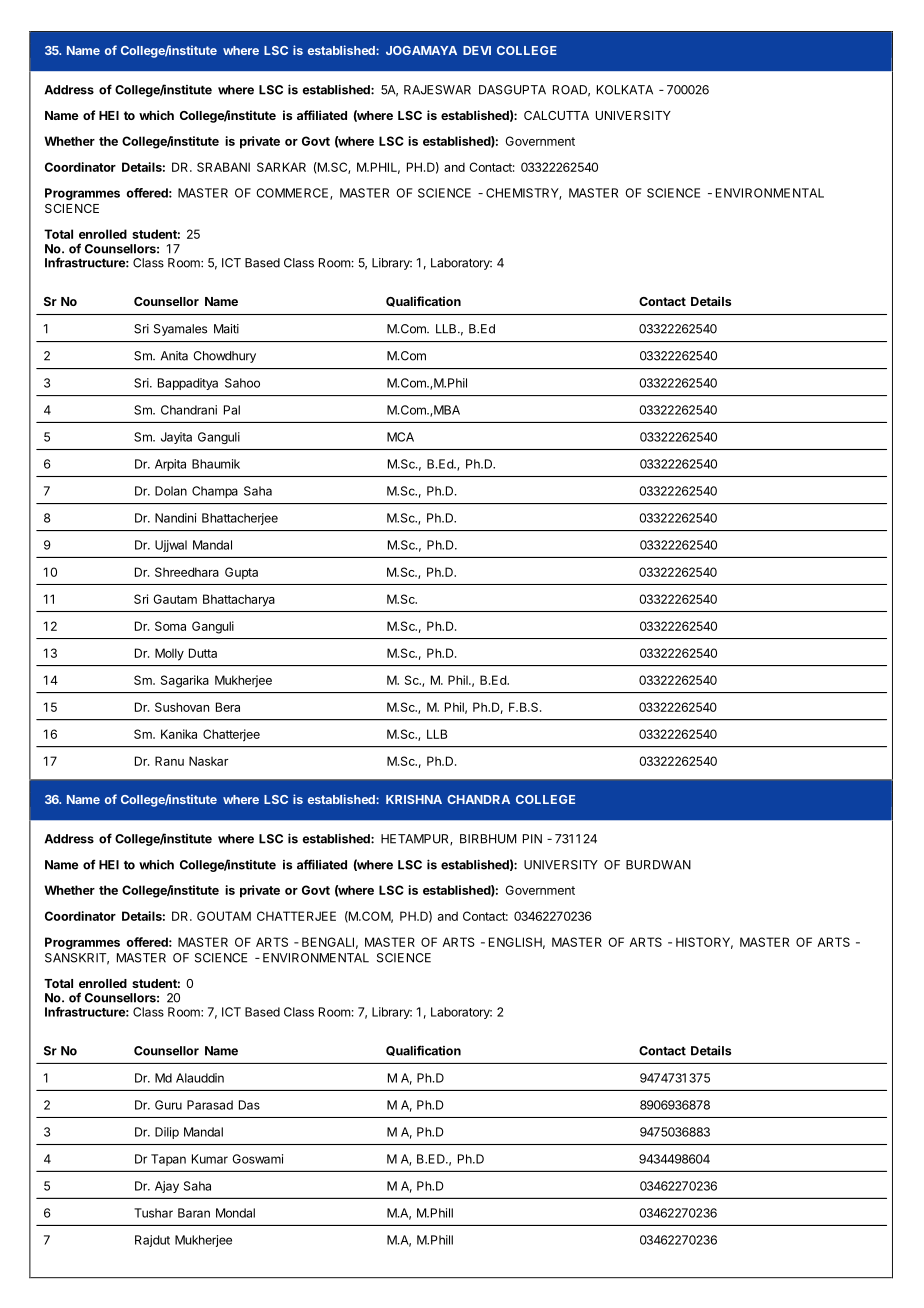 This screenshot has width=924, height=1308. What do you see at coordinates (210, 1159) in the screenshot?
I see `Kumar` at bounding box center [210, 1159].
